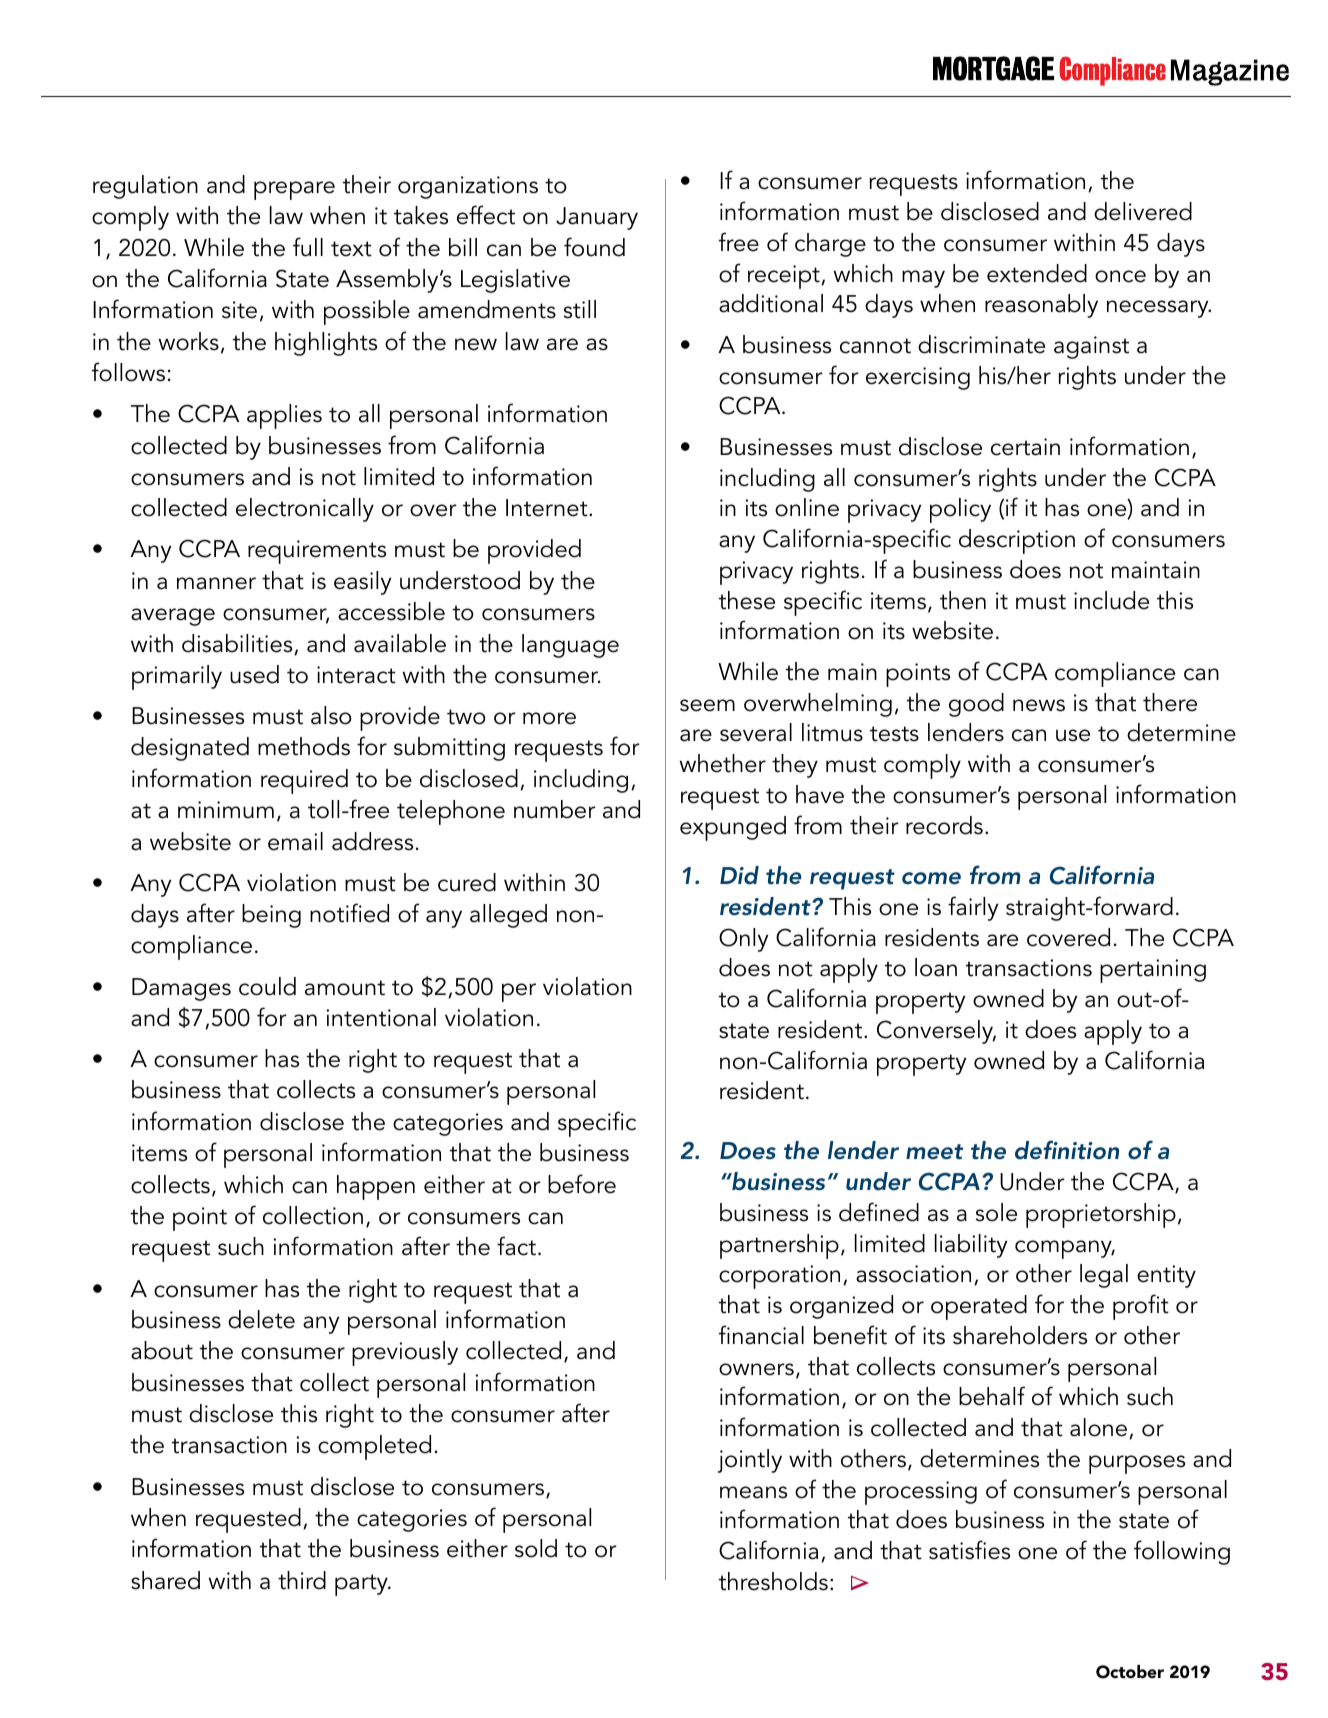 This page has height=1718, width=1328. What do you see at coordinates (302, 1580) in the page?
I see `third` at bounding box center [302, 1580].
